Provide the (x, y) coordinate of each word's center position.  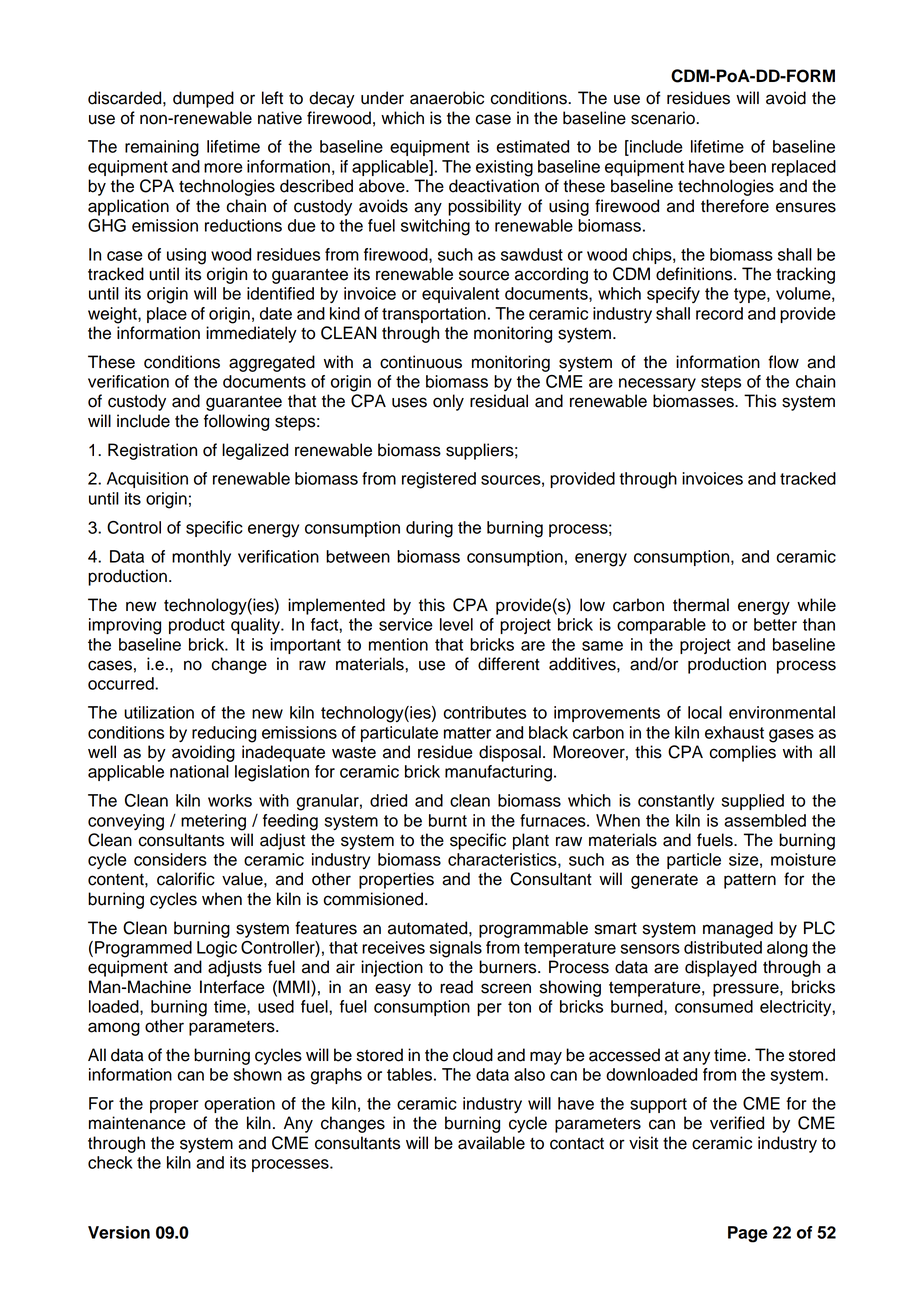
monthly (201, 558)
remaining (162, 148)
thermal (701, 605)
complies (742, 753)
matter (467, 733)
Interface (232, 987)
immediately (251, 334)
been (747, 166)
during (429, 529)
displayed (721, 968)
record (719, 313)
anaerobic (447, 98)
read (456, 987)
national (199, 771)
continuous (421, 362)
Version (119, 1232)
